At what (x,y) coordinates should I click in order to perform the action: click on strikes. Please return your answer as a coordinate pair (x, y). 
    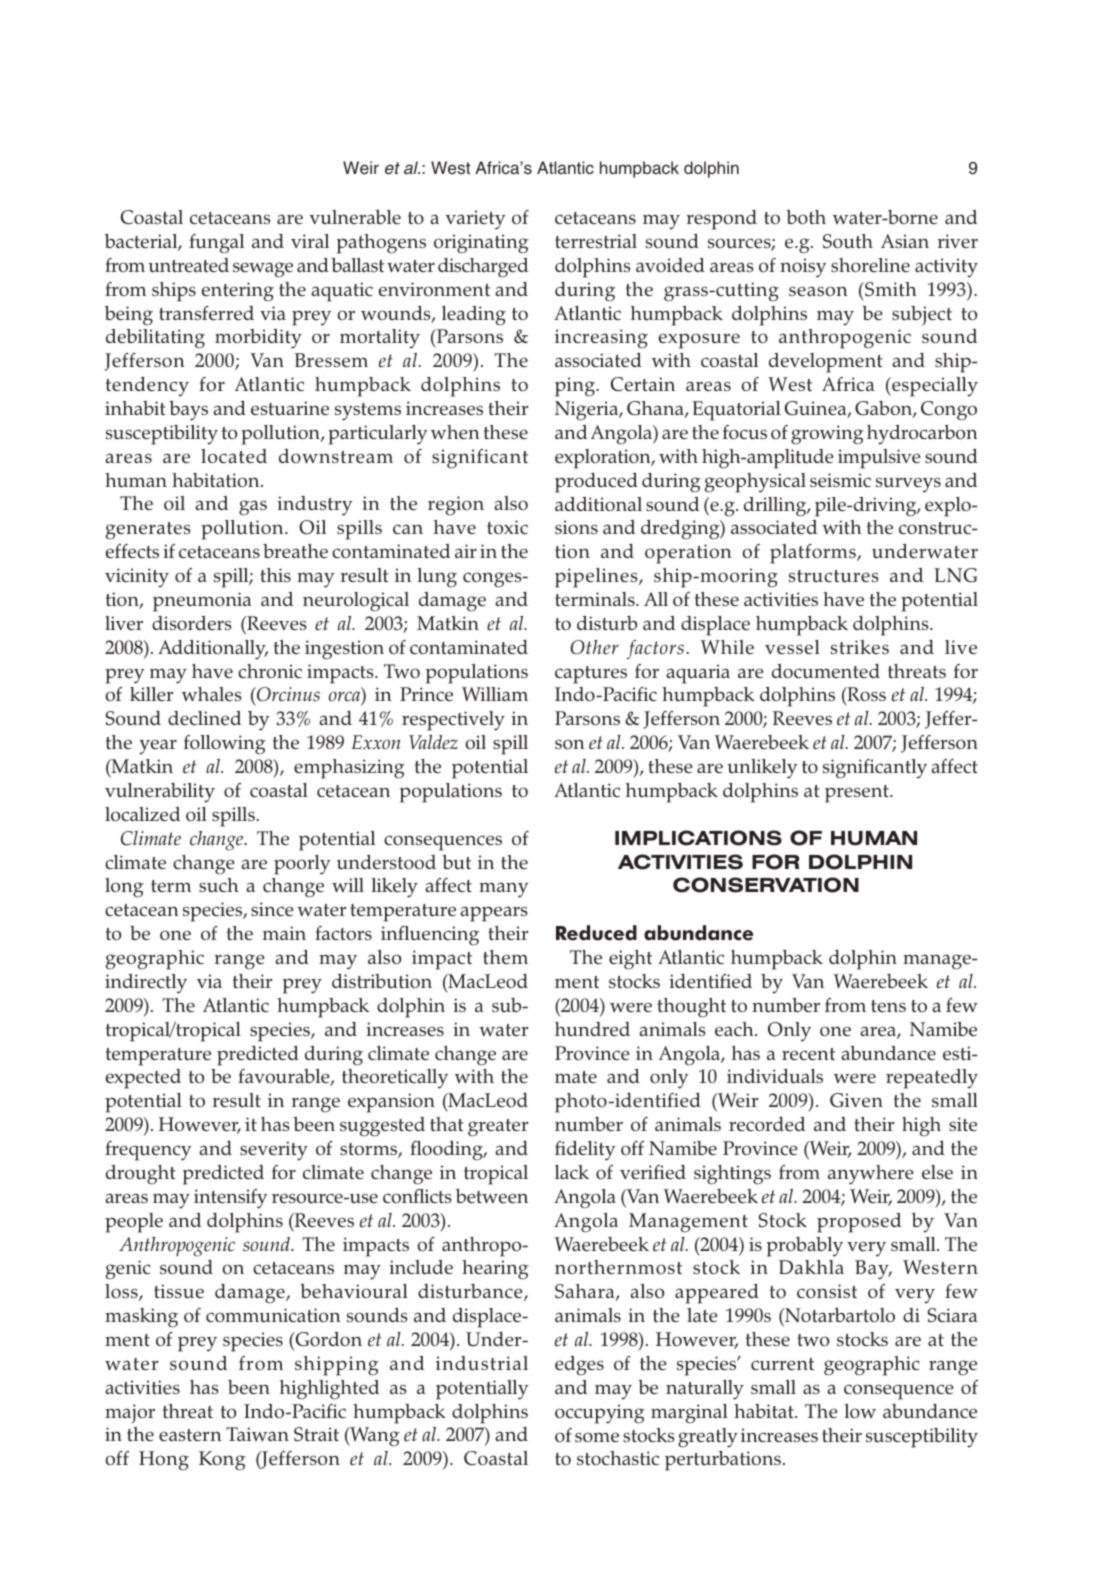
    Looking at the image, I should click on (860, 647).
